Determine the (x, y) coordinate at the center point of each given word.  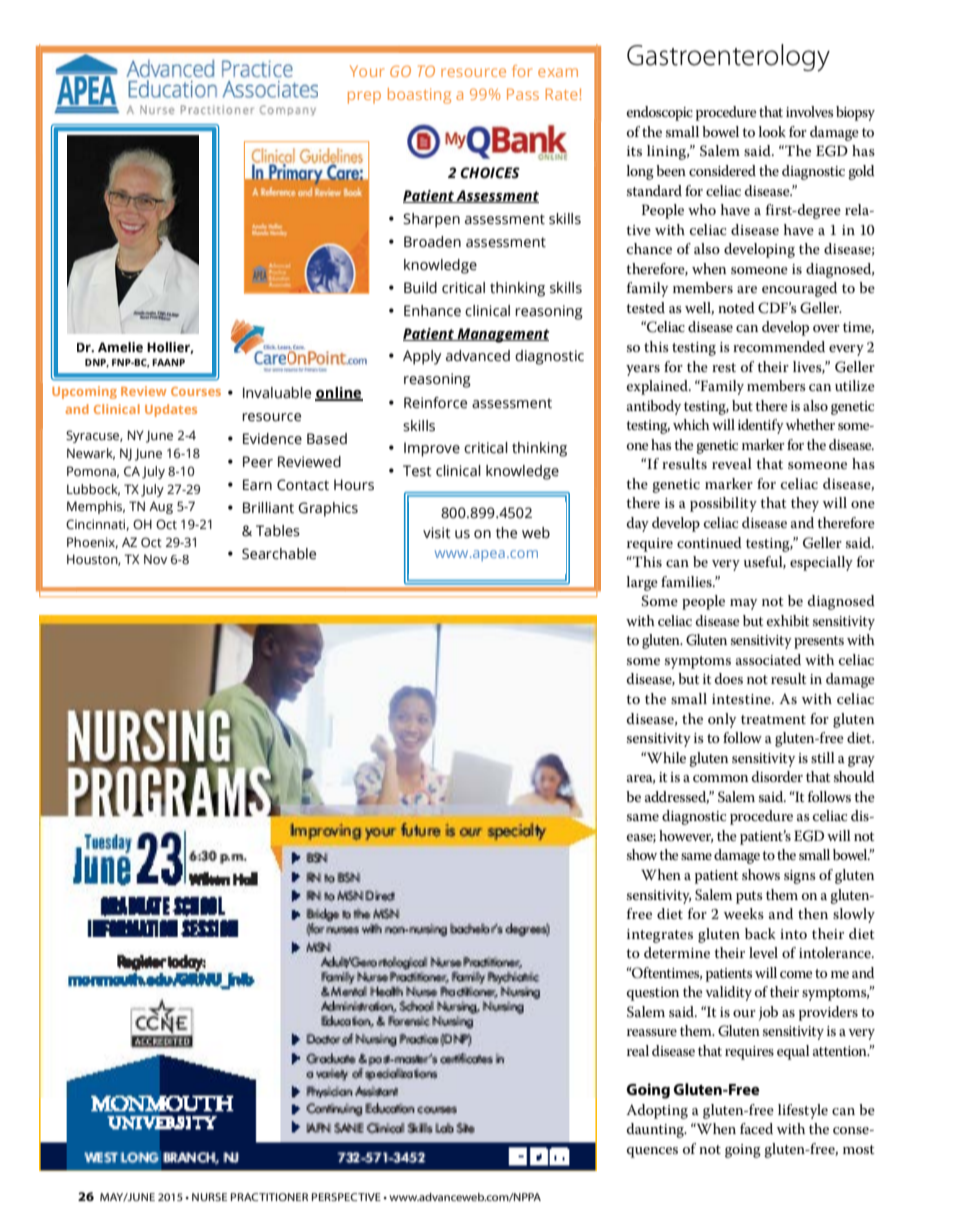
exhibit (787, 620)
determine (677, 952)
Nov (155, 559)
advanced (478, 356)
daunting (656, 1130)
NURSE (209, 1197)
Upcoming (84, 392)
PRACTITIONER (269, 1197)
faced (756, 1128)
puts (749, 897)
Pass (523, 94)
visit (437, 533)
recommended (779, 346)
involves (809, 111)
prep (364, 97)
